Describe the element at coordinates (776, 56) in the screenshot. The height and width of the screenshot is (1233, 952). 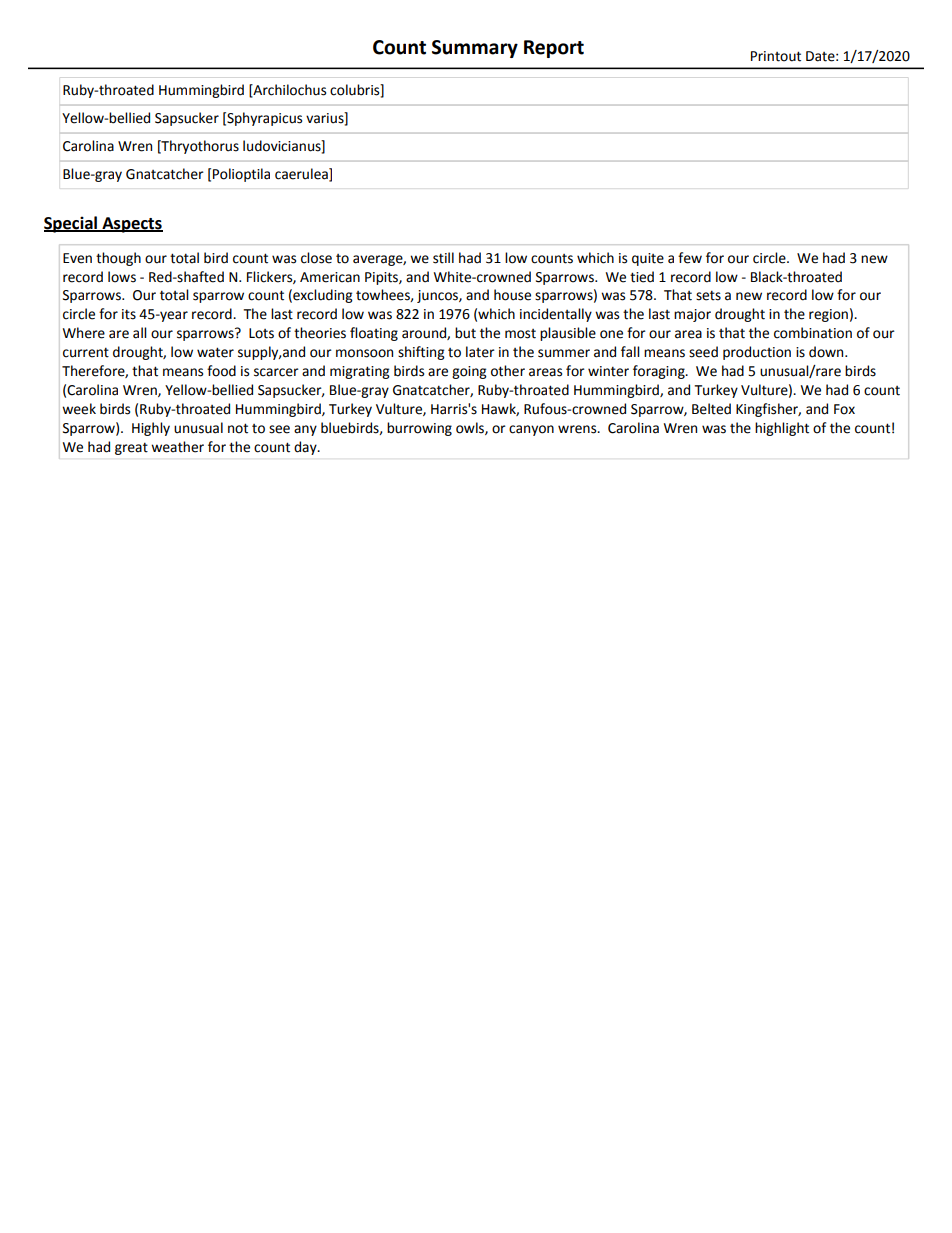
I see `Printout` at that location.
